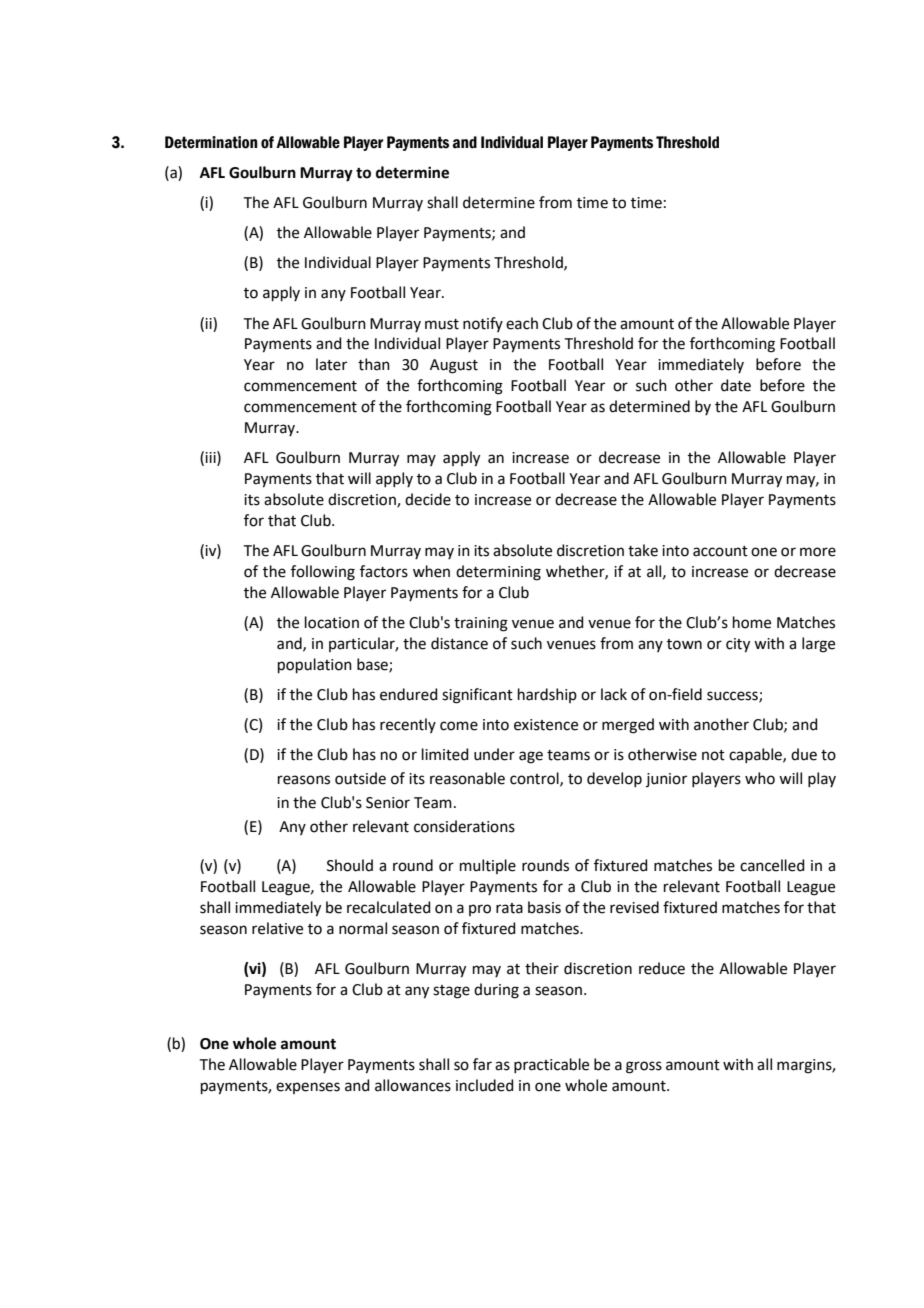 The image size is (924, 1308). Describe the element at coordinates (720, 551) in the image. I see `account` at that location.
